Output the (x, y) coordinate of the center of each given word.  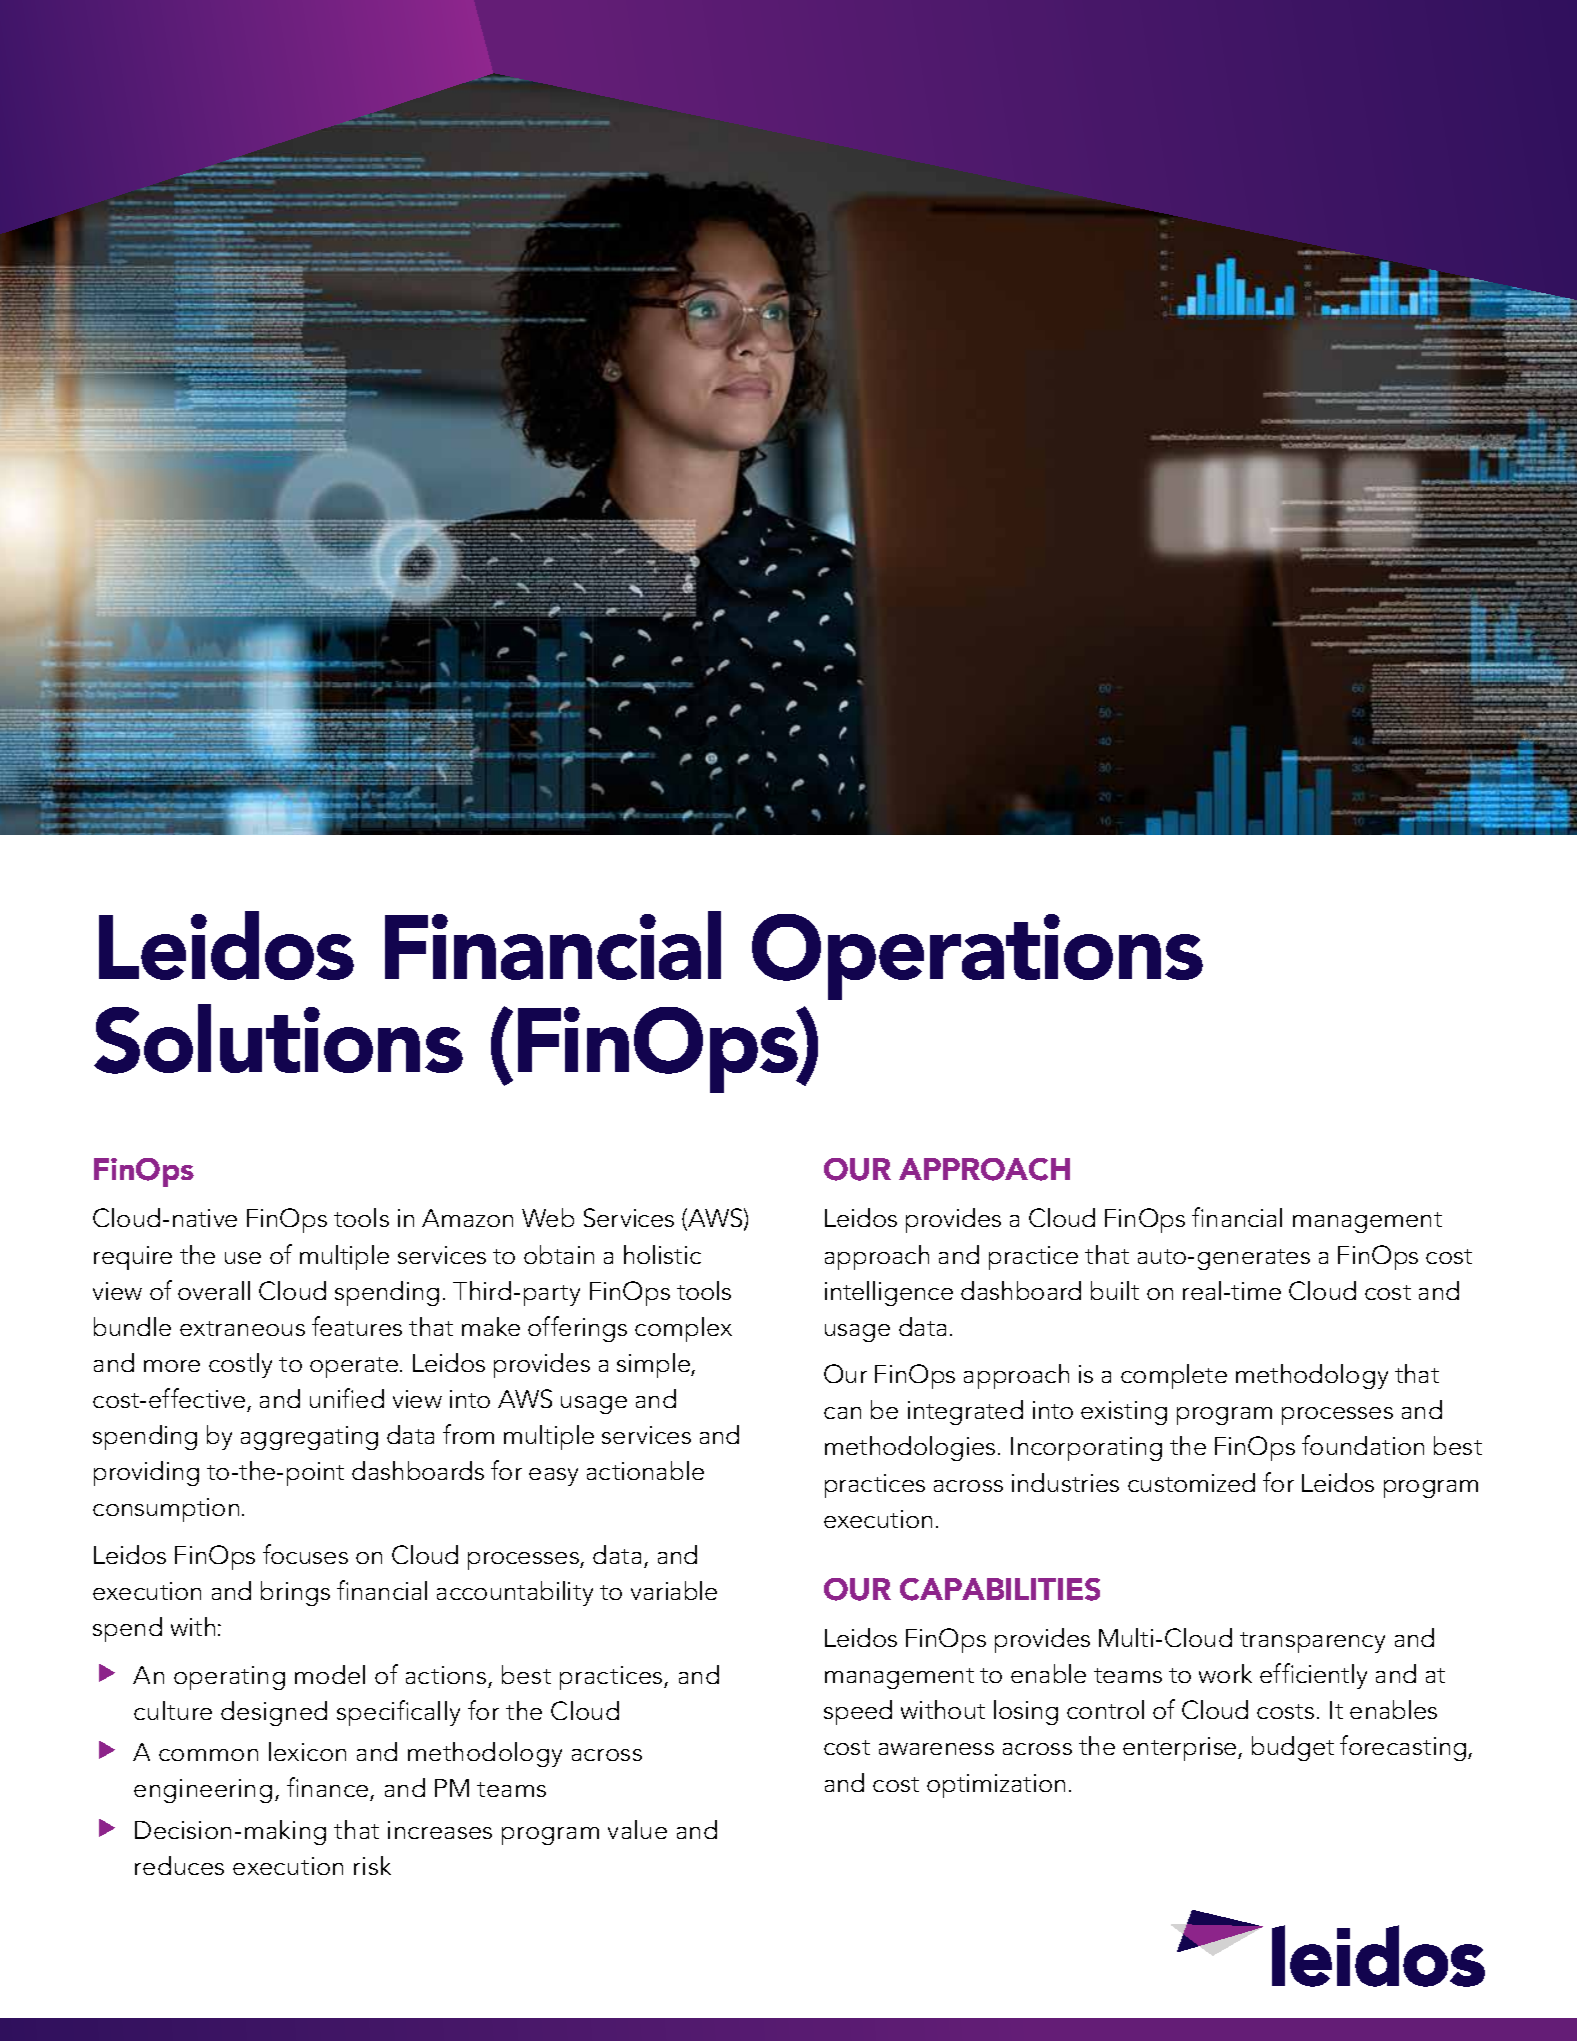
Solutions (278, 1039)
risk (372, 1865)
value (637, 1829)
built (1115, 1290)
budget (1293, 1748)
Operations (977, 957)
